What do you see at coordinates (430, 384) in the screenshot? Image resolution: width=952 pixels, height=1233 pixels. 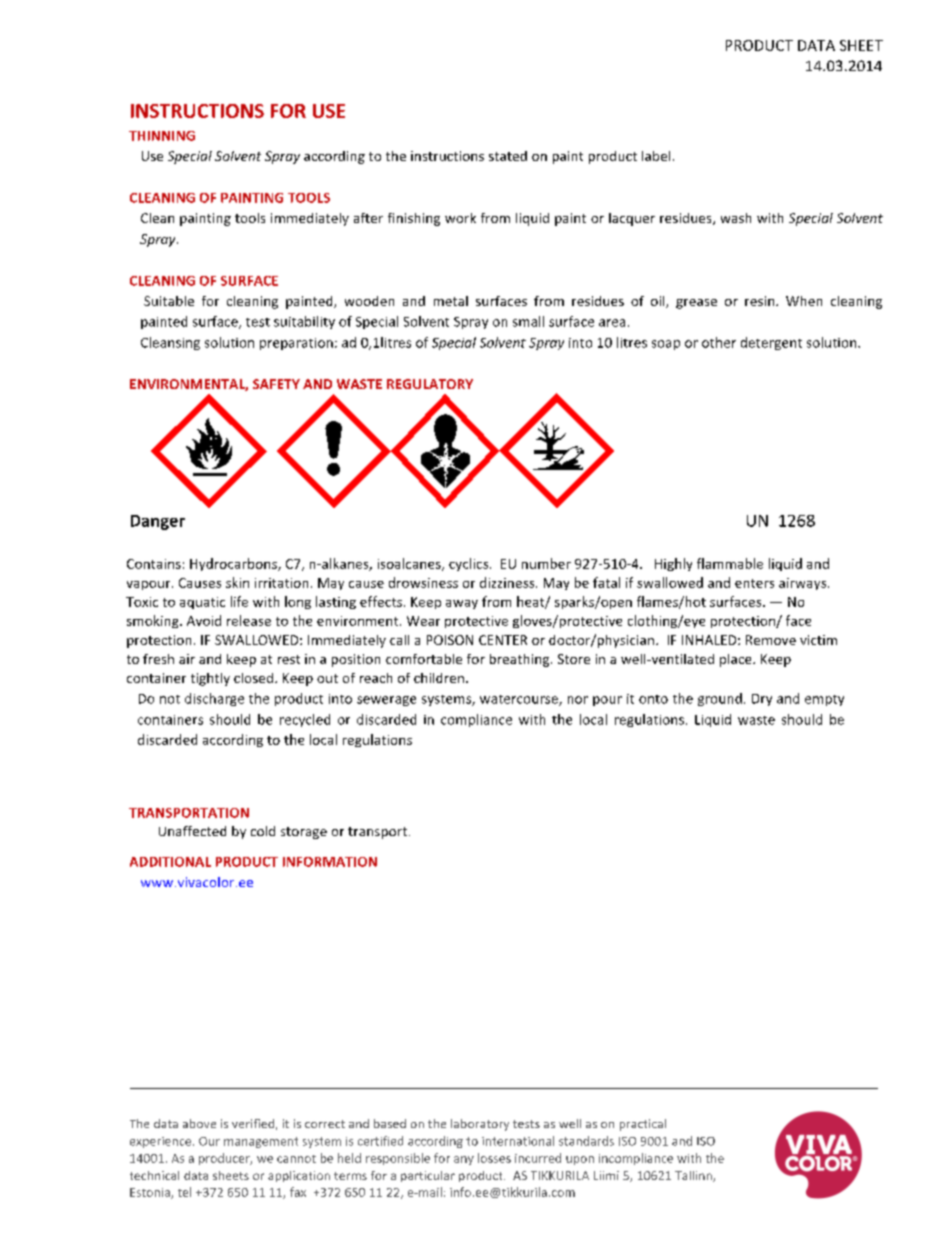 I see `REGULATORY` at bounding box center [430, 384].
